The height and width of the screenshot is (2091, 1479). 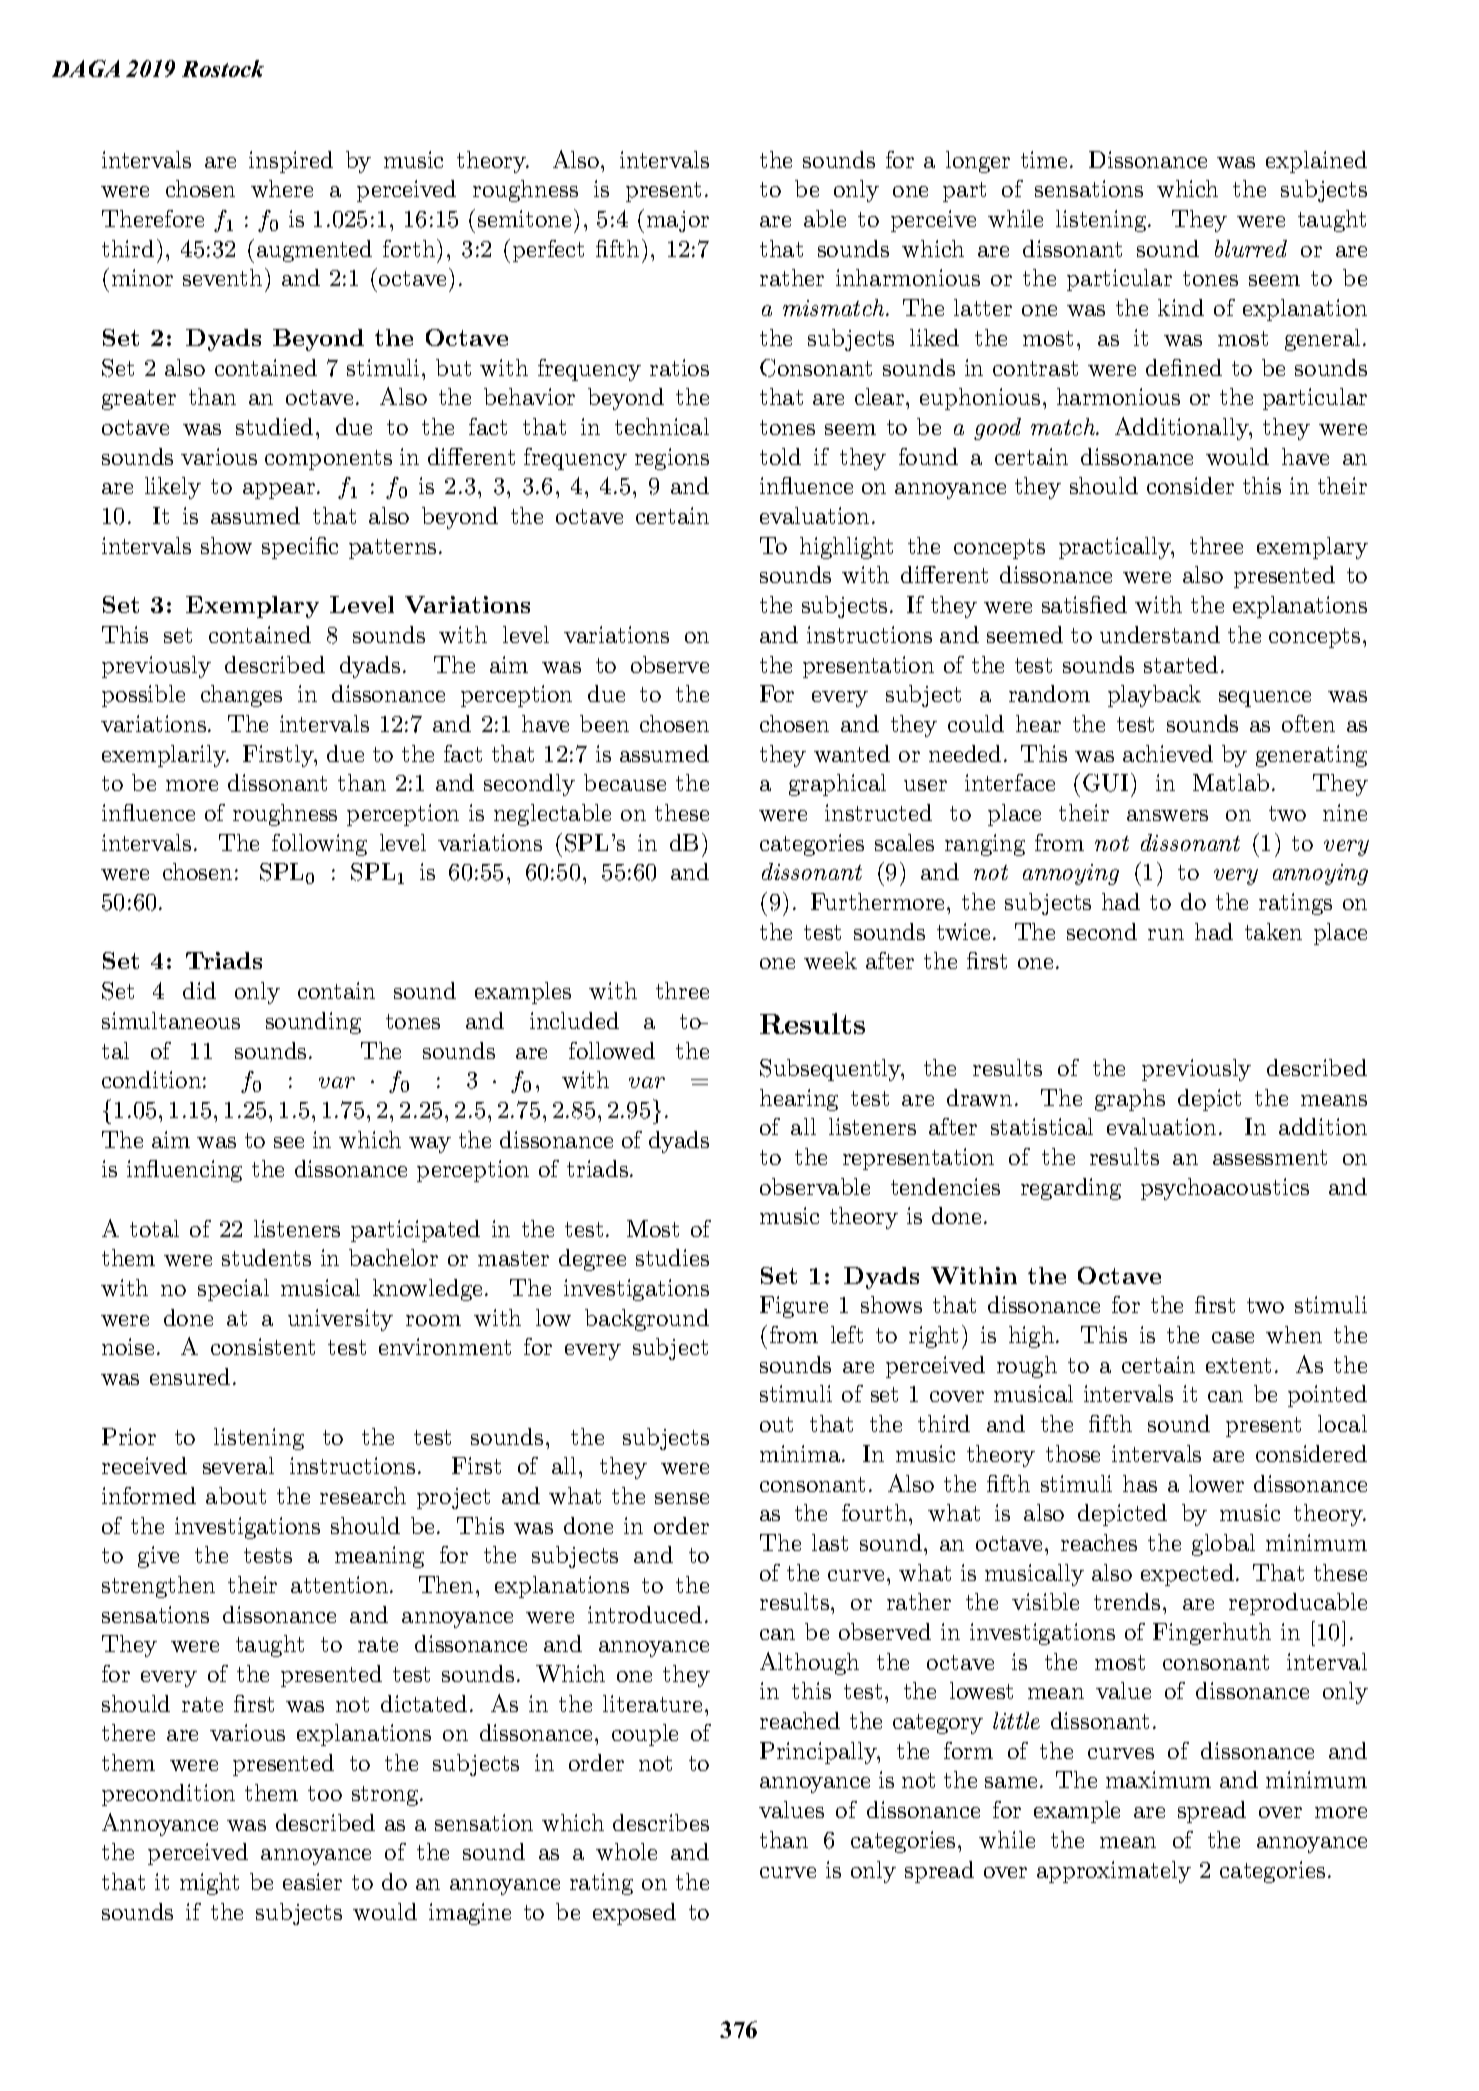 What do you see at coordinates (661, 1822) in the screenshot?
I see `describes` at bounding box center [661, 1822].
